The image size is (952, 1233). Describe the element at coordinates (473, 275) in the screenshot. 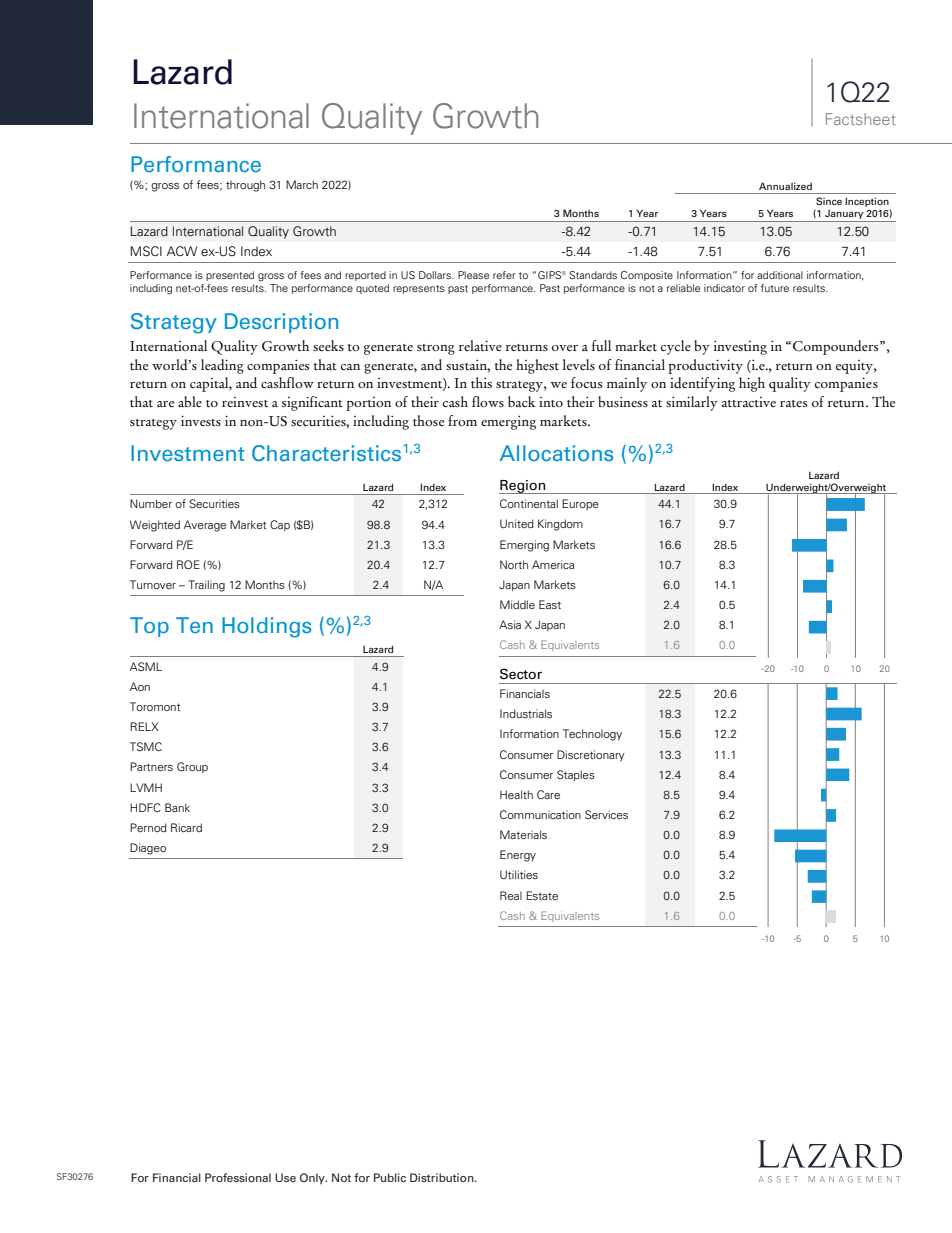

I see `Please` at that location.
